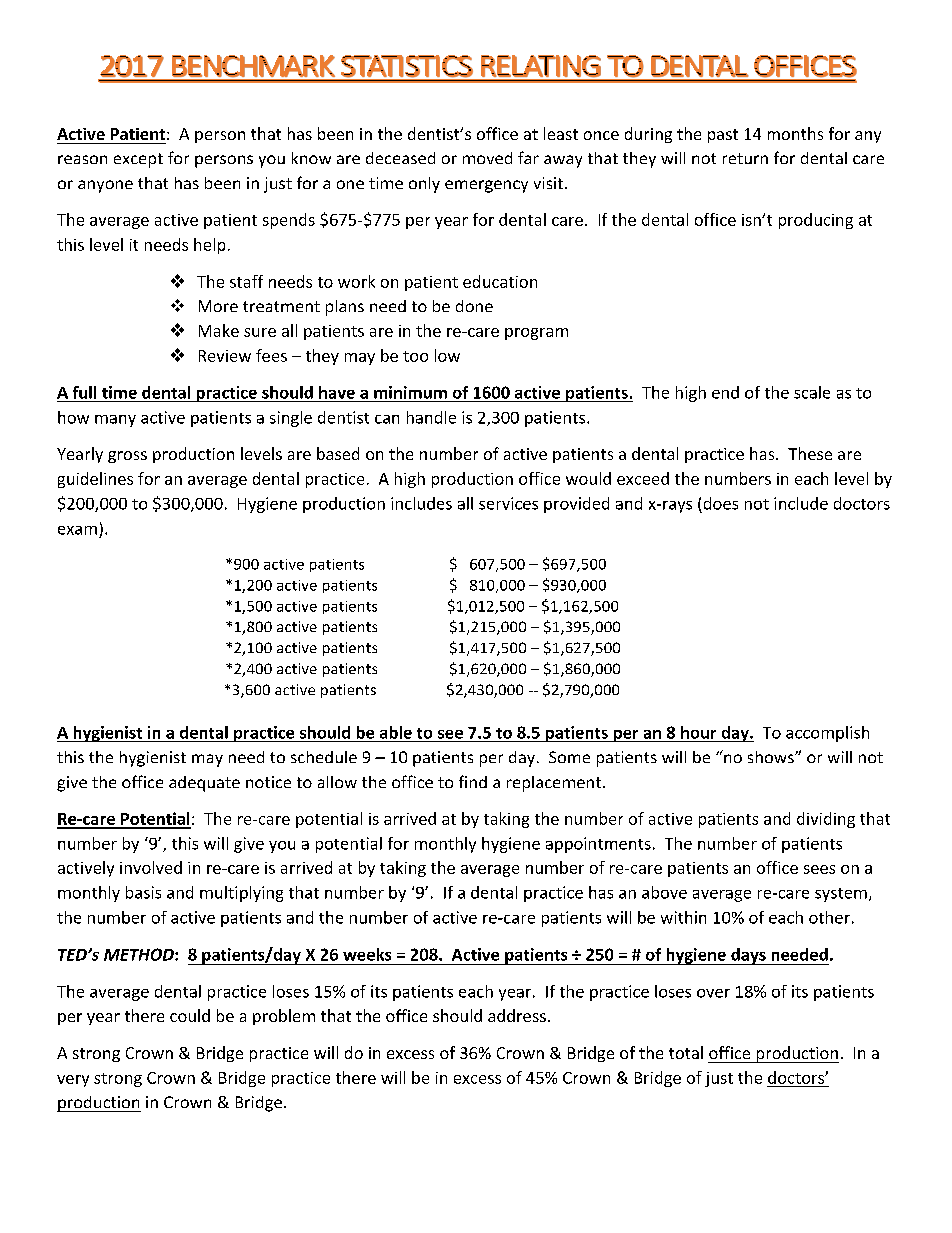 This screenshot has height=1233, width=952. I want to click on moved, so click(487, 158).
